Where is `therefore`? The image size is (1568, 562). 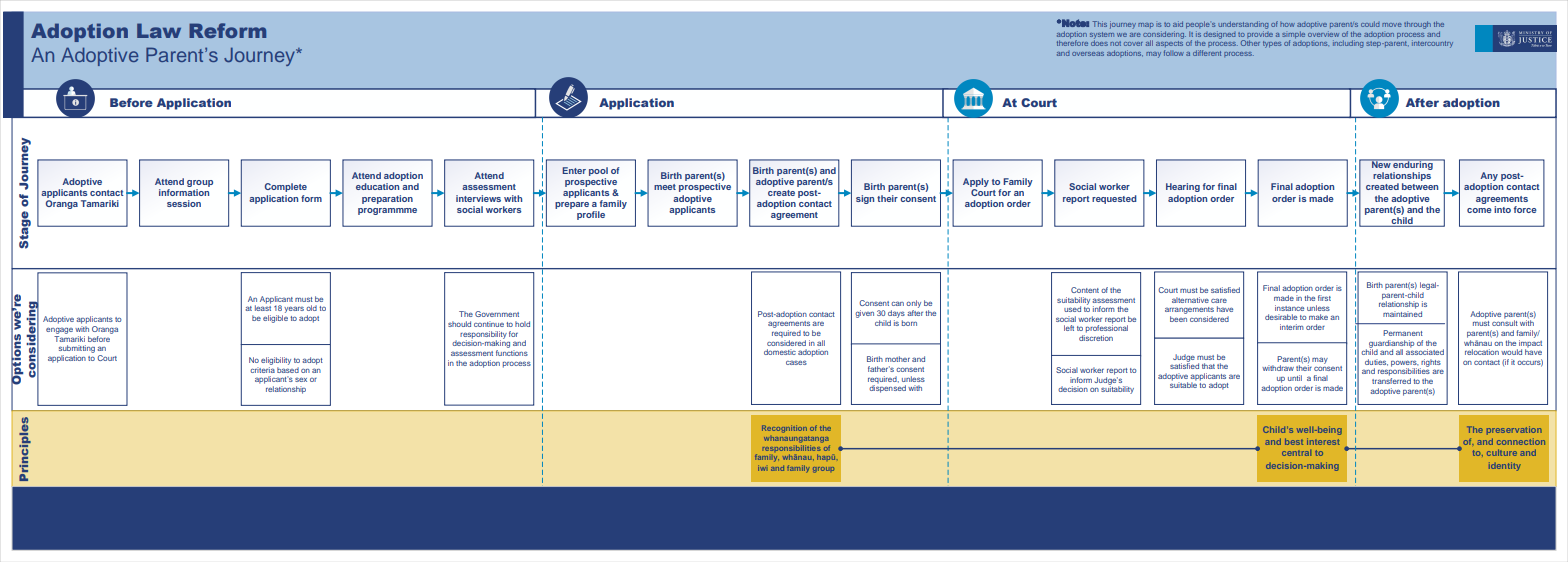 therefore is located at coordinates (1072, 42).
